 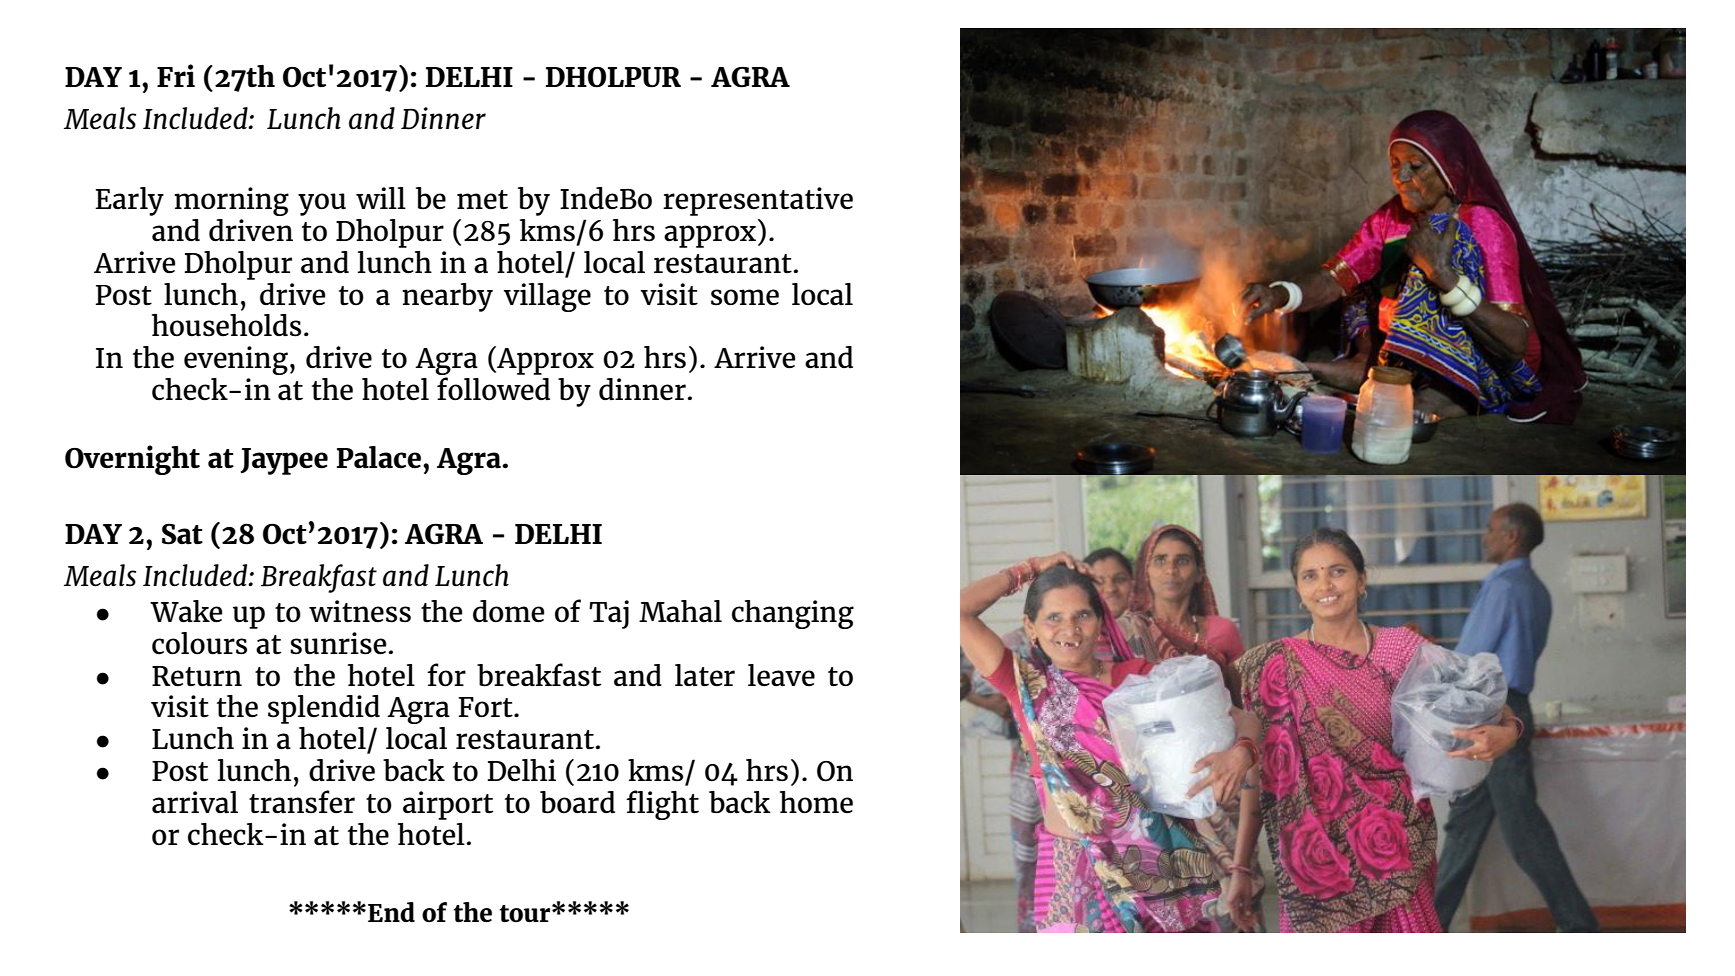 I want to click on Fri, so click(x=176, y=75).
